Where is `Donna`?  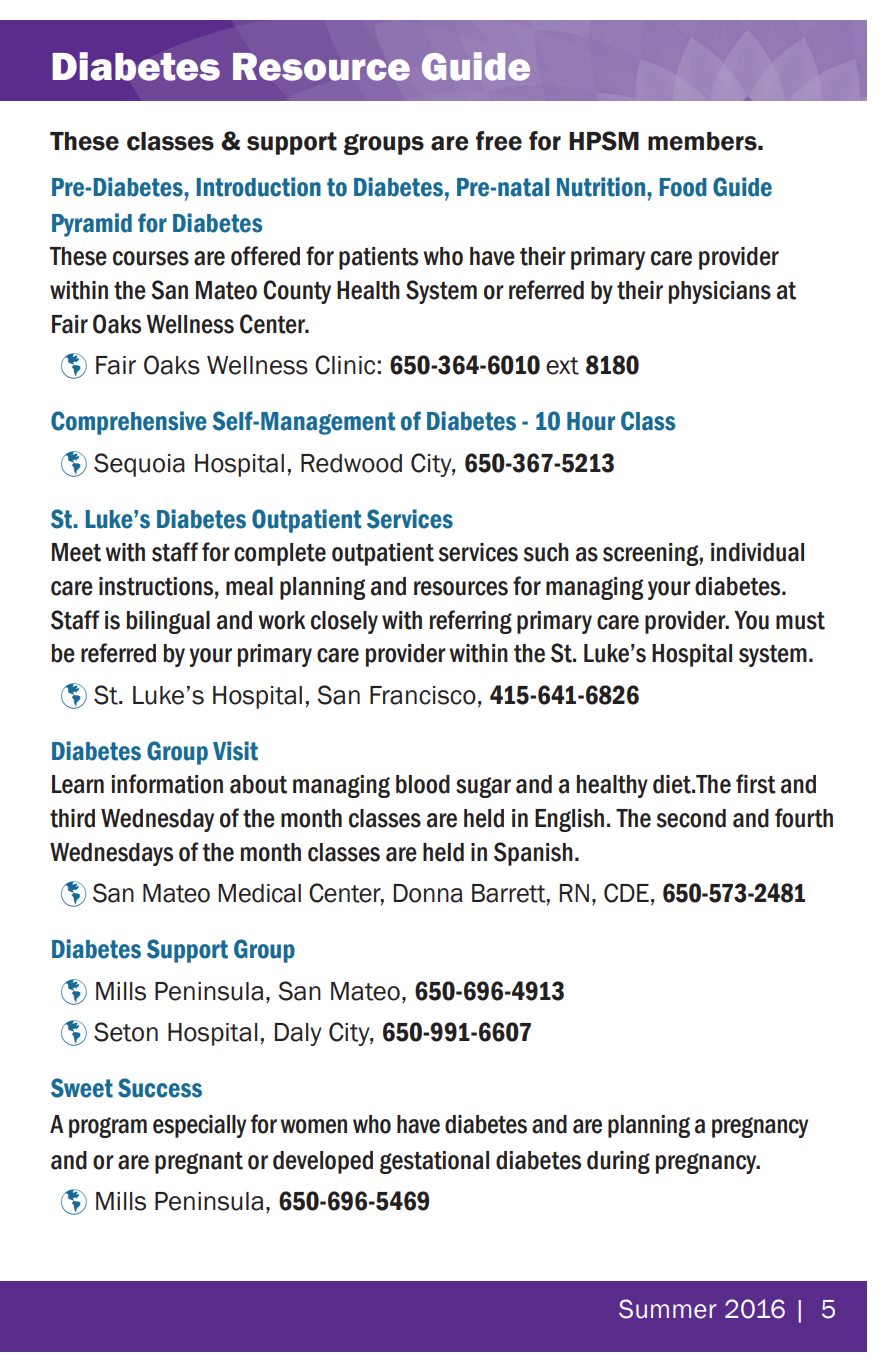 Donna is located at coordinates (427, 893).
